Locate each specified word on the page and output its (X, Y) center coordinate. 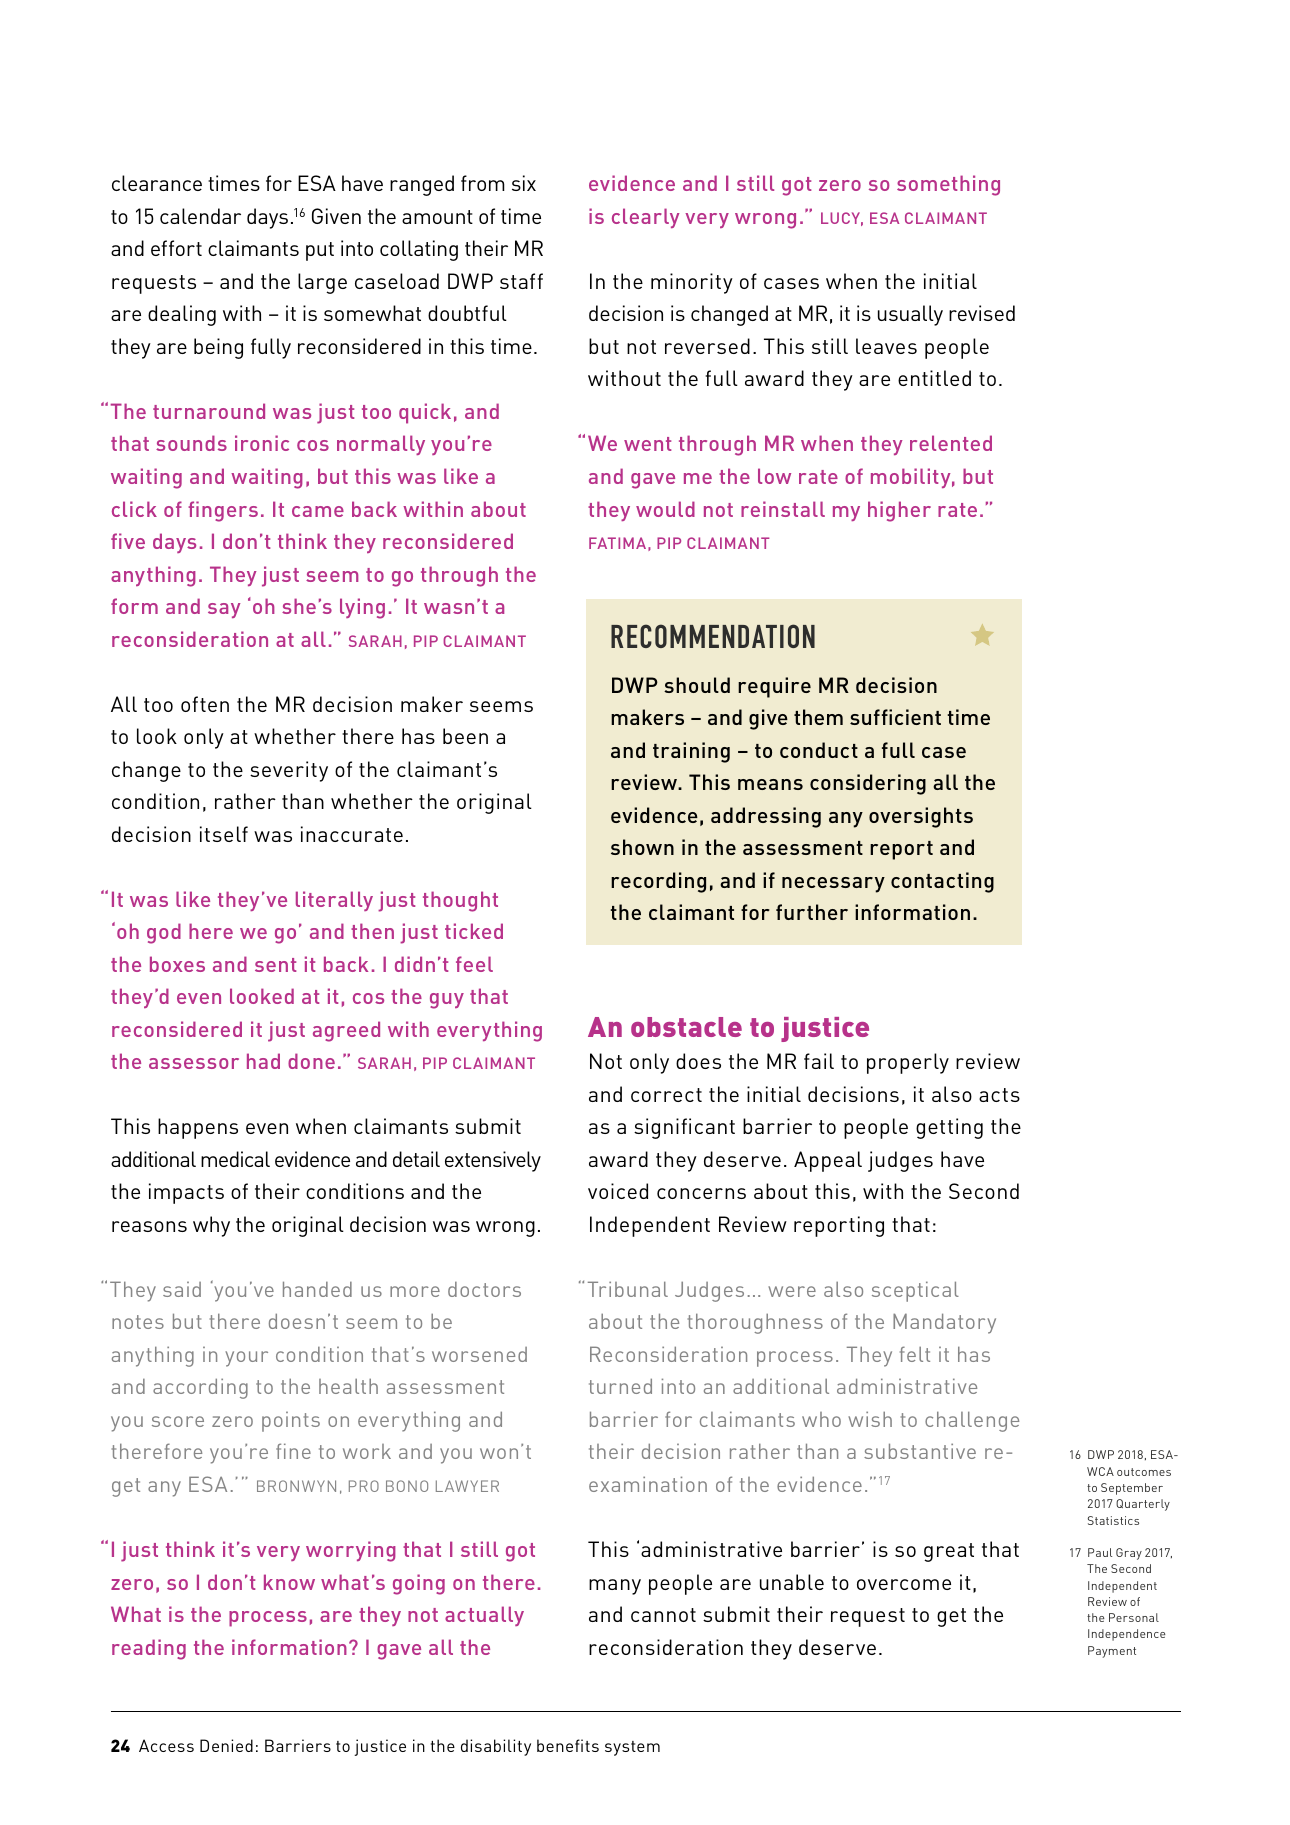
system (632, 1748)
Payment (1112, 1652)
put (320, 251)
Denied (226, 1745)
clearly (645, 218)
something (948, 185)
